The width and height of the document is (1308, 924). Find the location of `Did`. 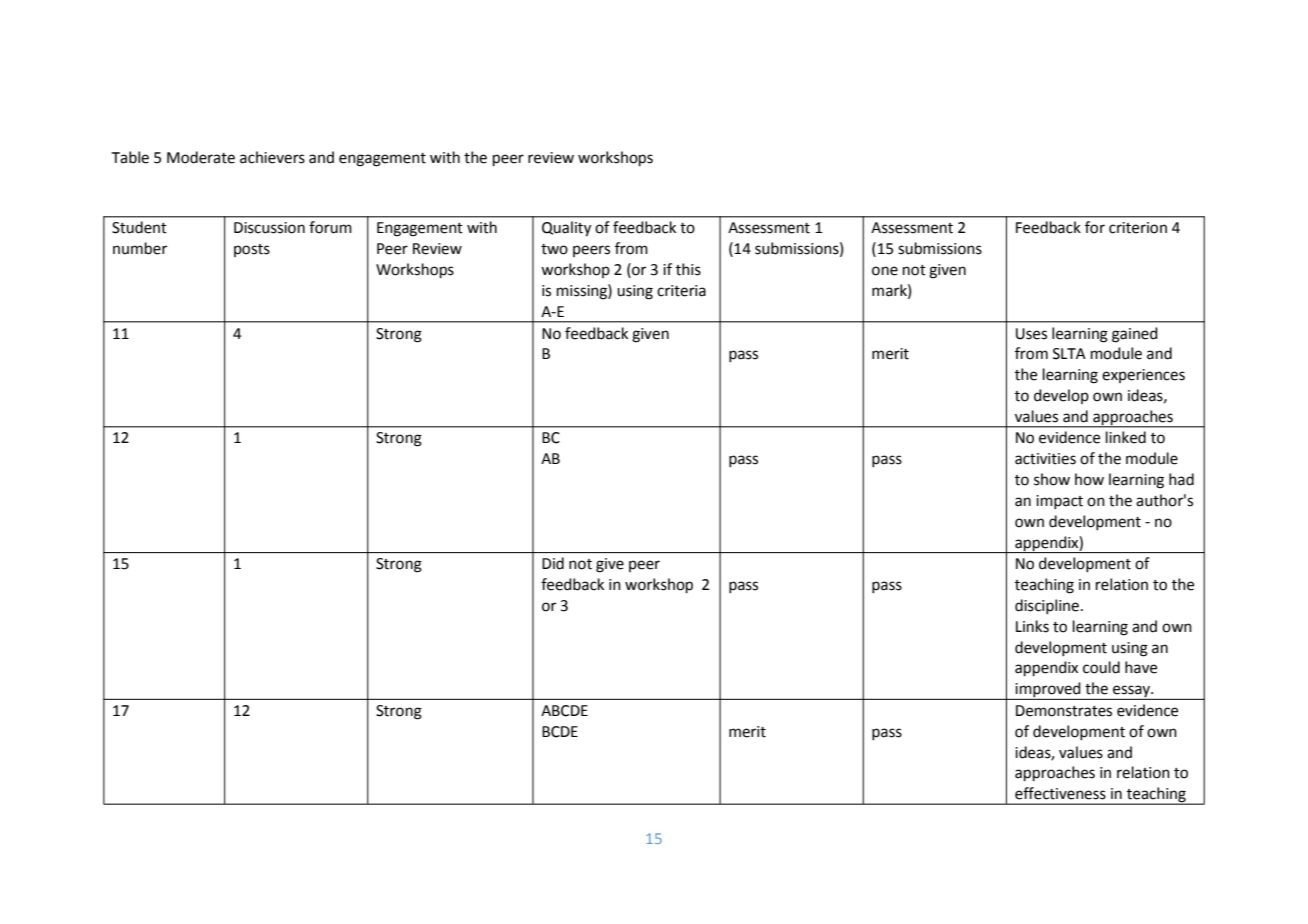

Did is located at coordinates (553, 563).
